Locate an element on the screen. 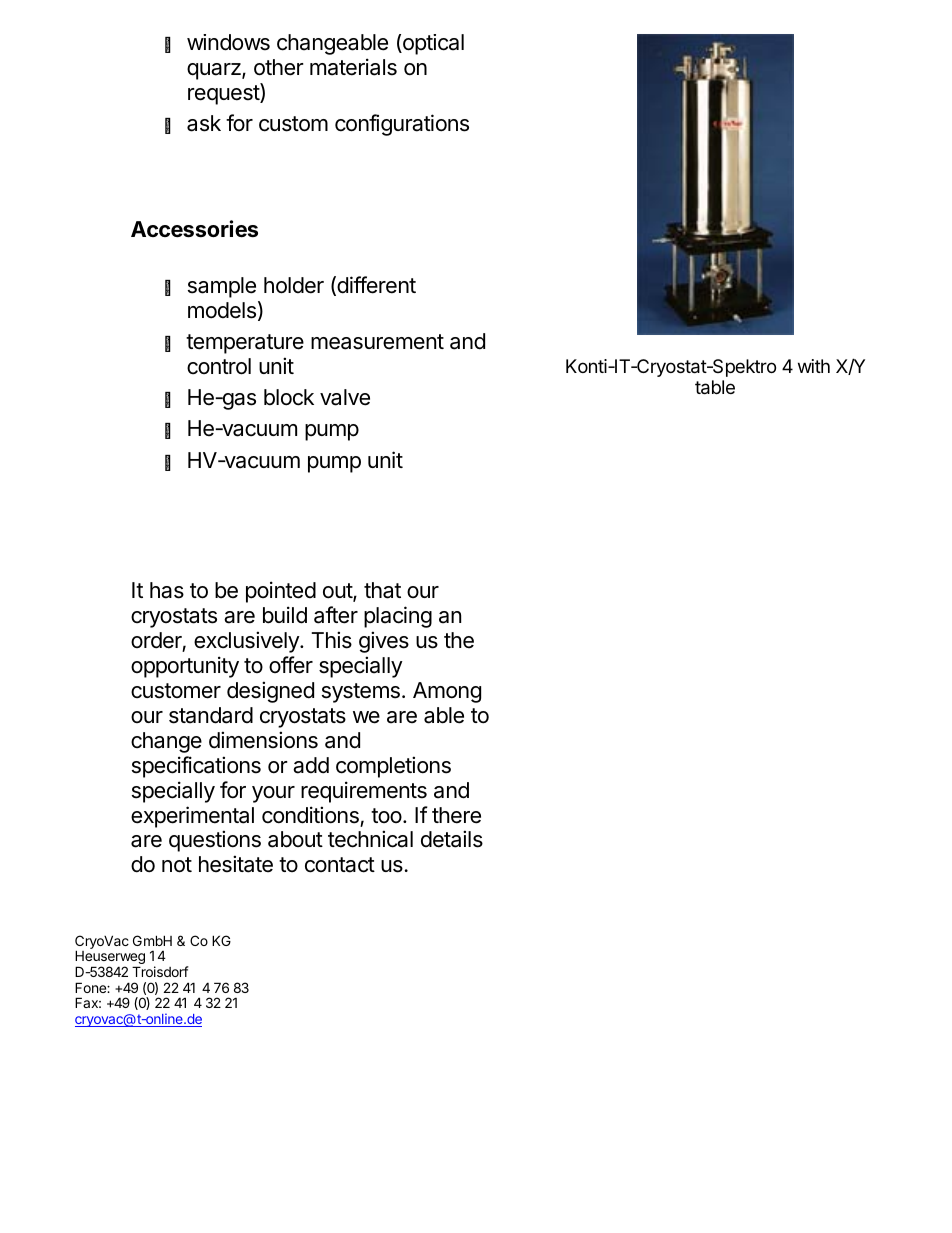 This screenshot has height=1233, width=952. exclusively is located at coordinates (247, 642).
